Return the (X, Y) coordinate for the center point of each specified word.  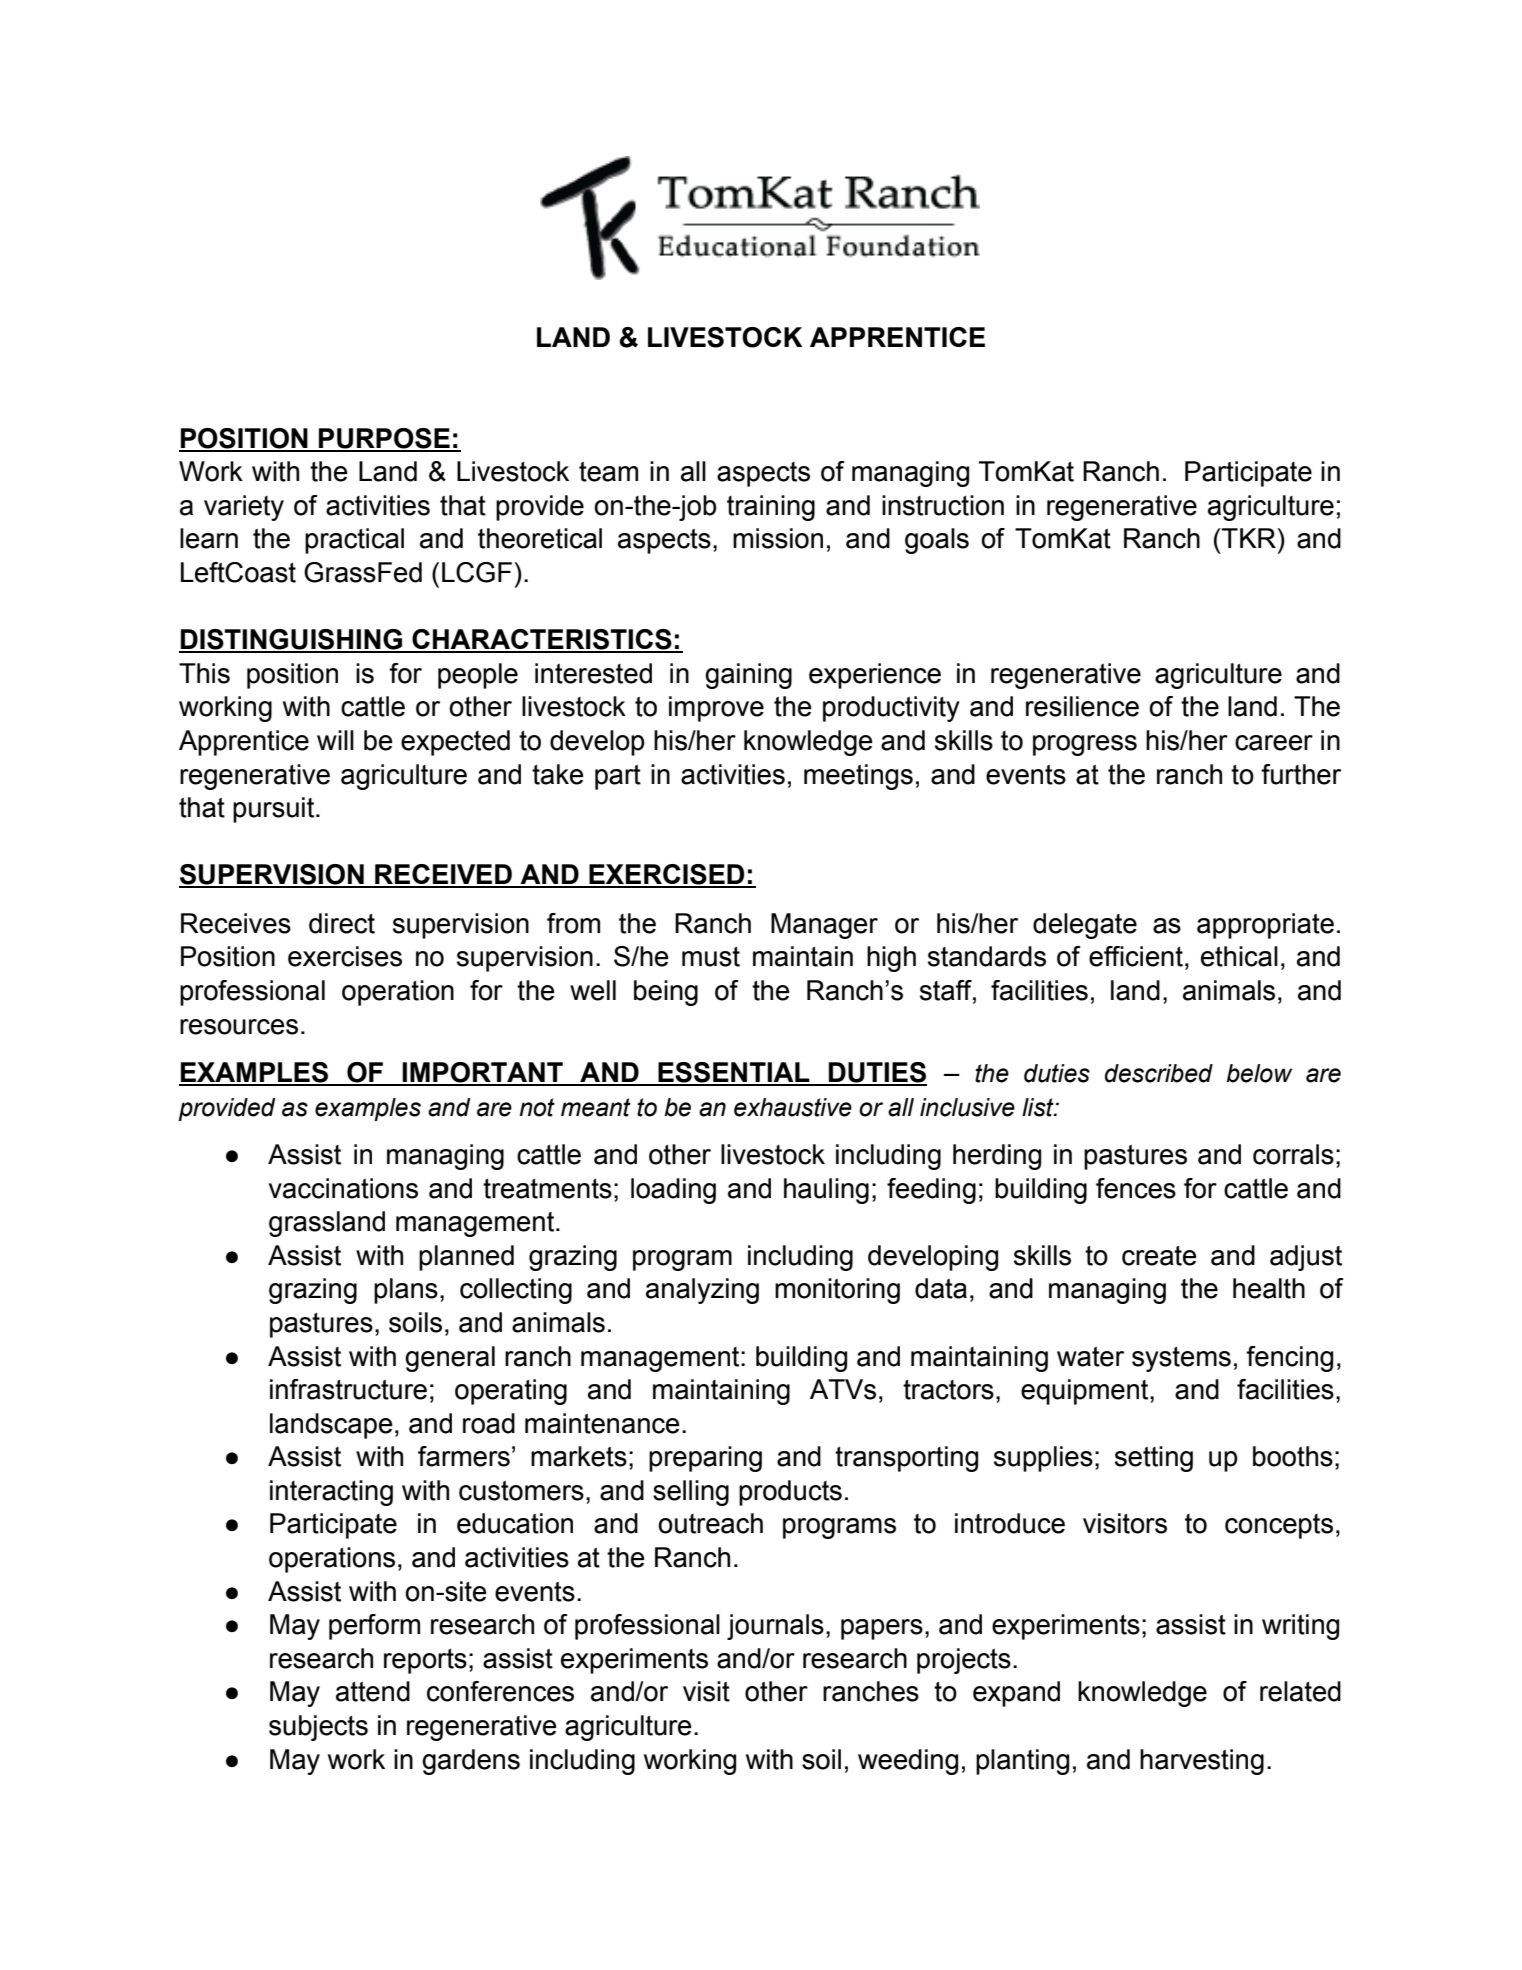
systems (1181, 1359)
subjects (318, 1728)
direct (342, 923)
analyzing (702, 1291)
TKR (1248, 538)
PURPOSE (384, 439)
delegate (1085, 926)
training (771, 508)
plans (406, 1291)
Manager (824, 926)
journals (775, 1627)
